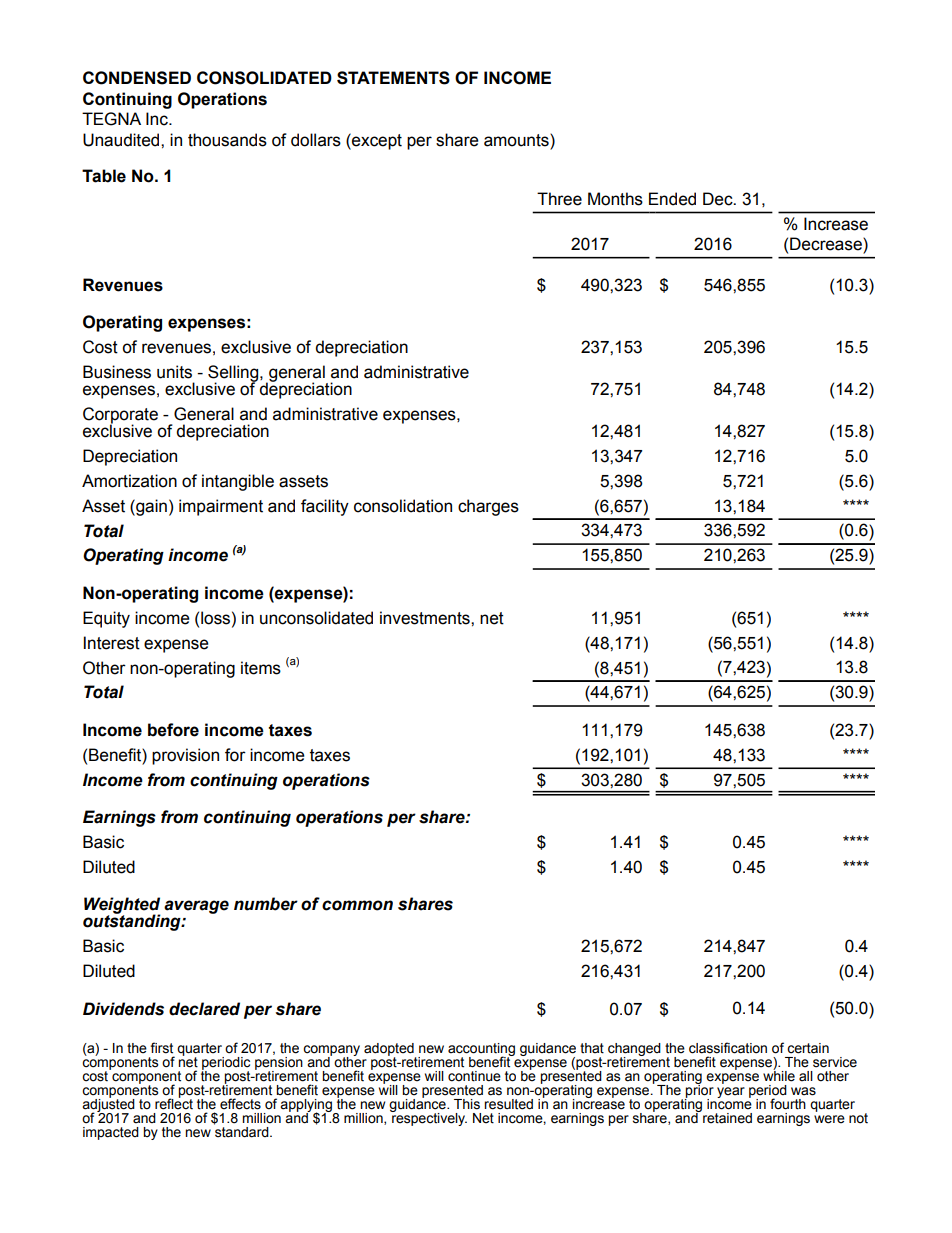 The image size is (952, 1233). What do you see at coordinates (728, 1048) in the screenshot?
I see `classification` at bounding box center [728, 1048].
